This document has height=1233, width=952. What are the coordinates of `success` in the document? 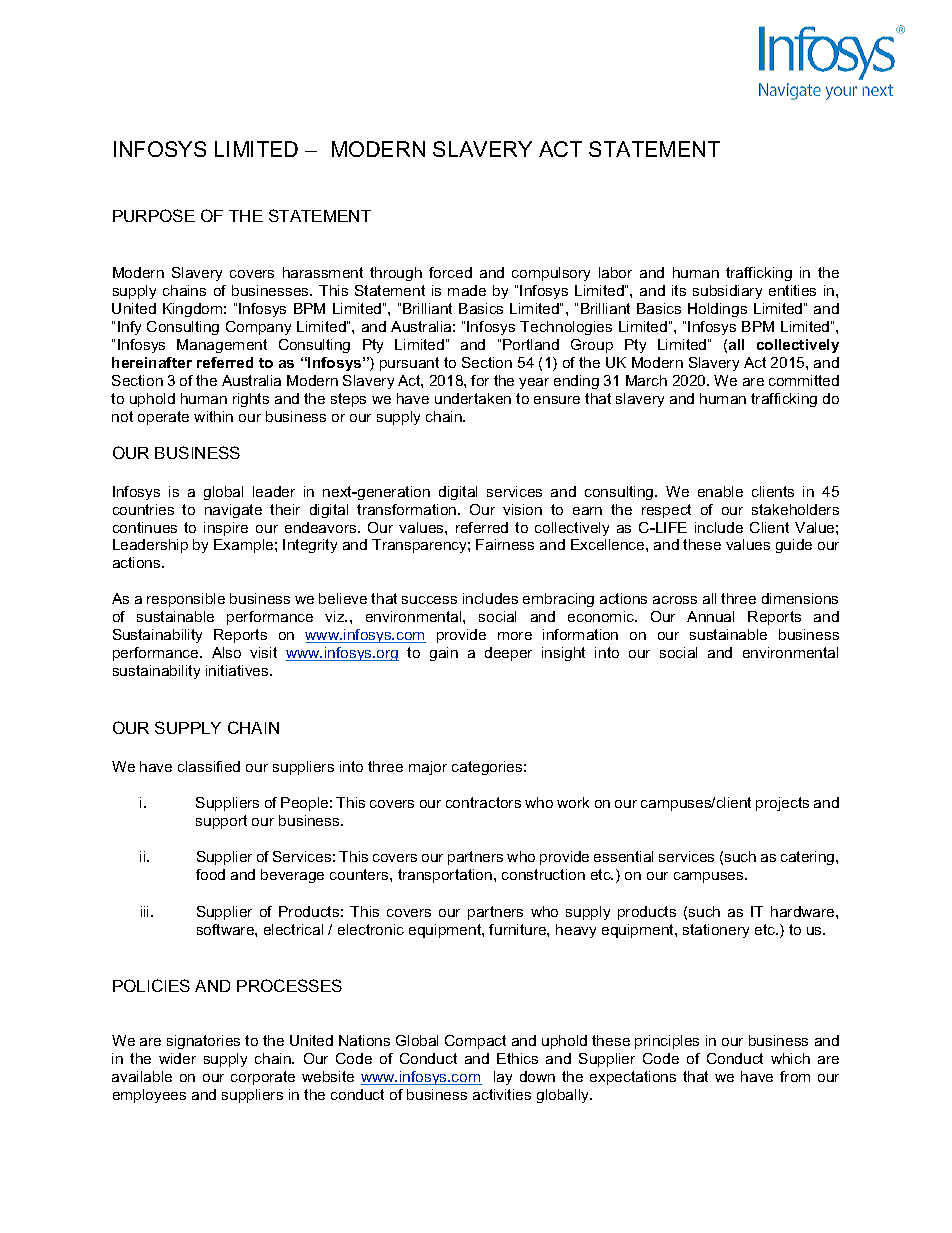 It's located at (429, 600).
